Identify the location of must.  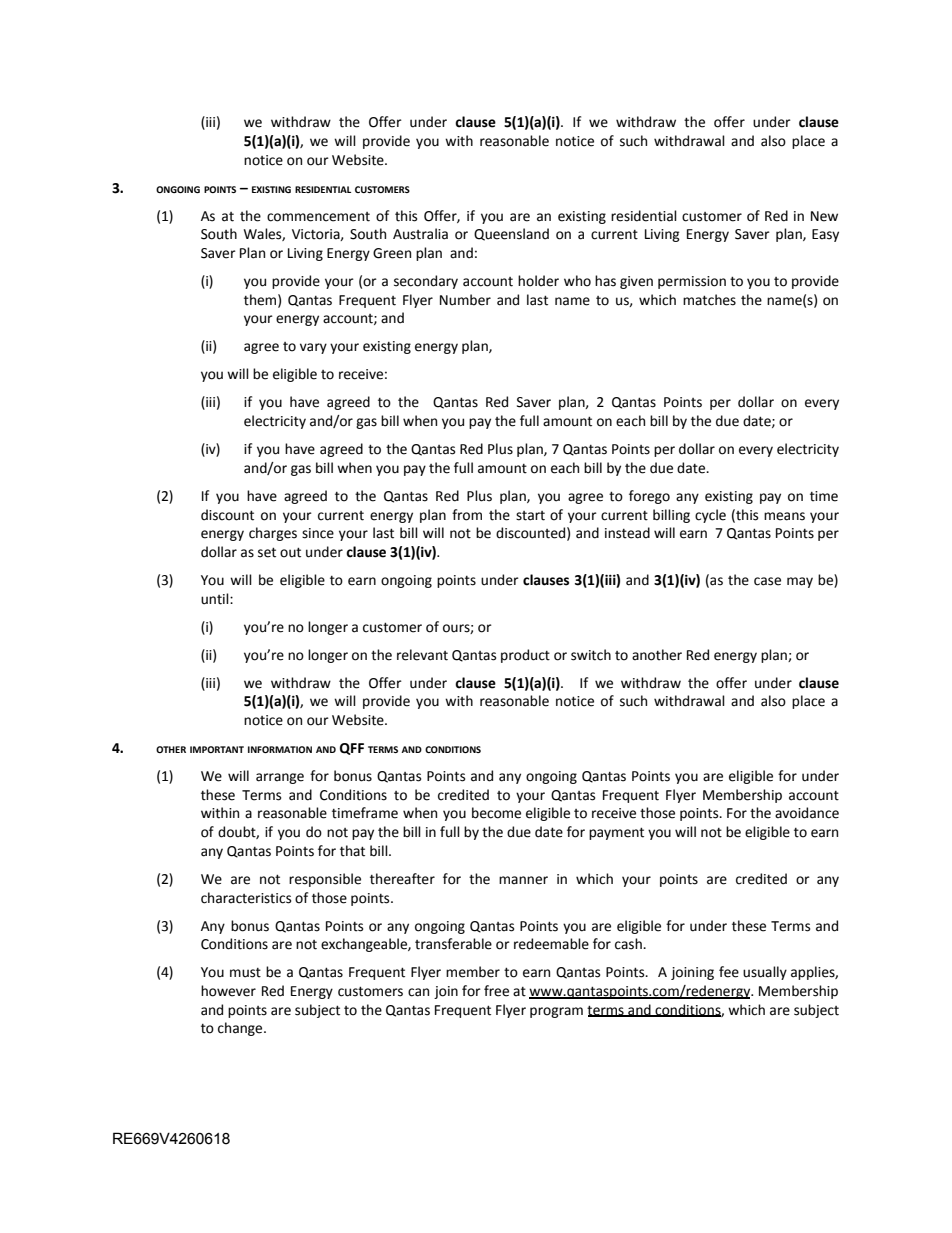
(245, 973).
